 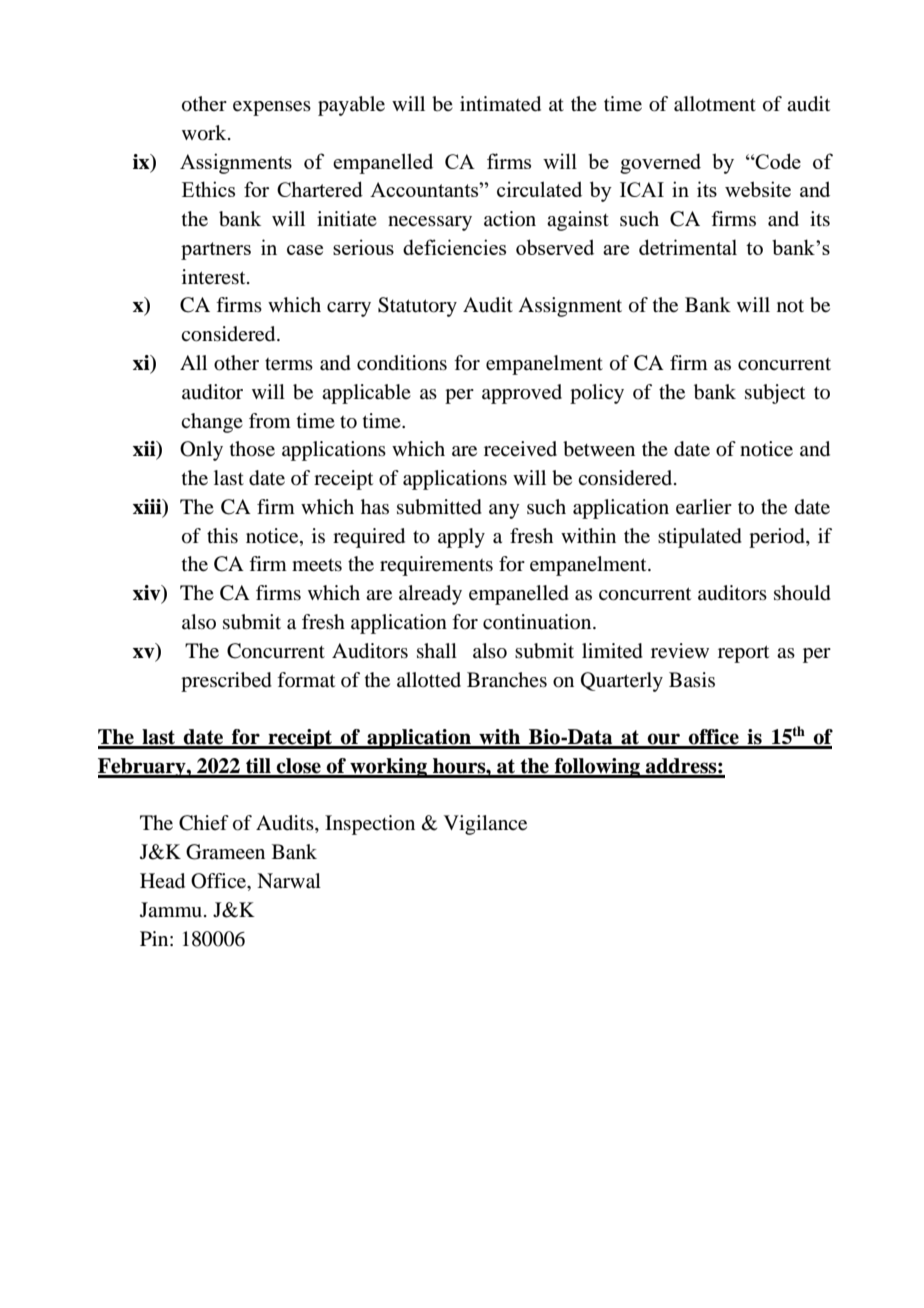 I want to click on this, so click(x=222, y=535).
